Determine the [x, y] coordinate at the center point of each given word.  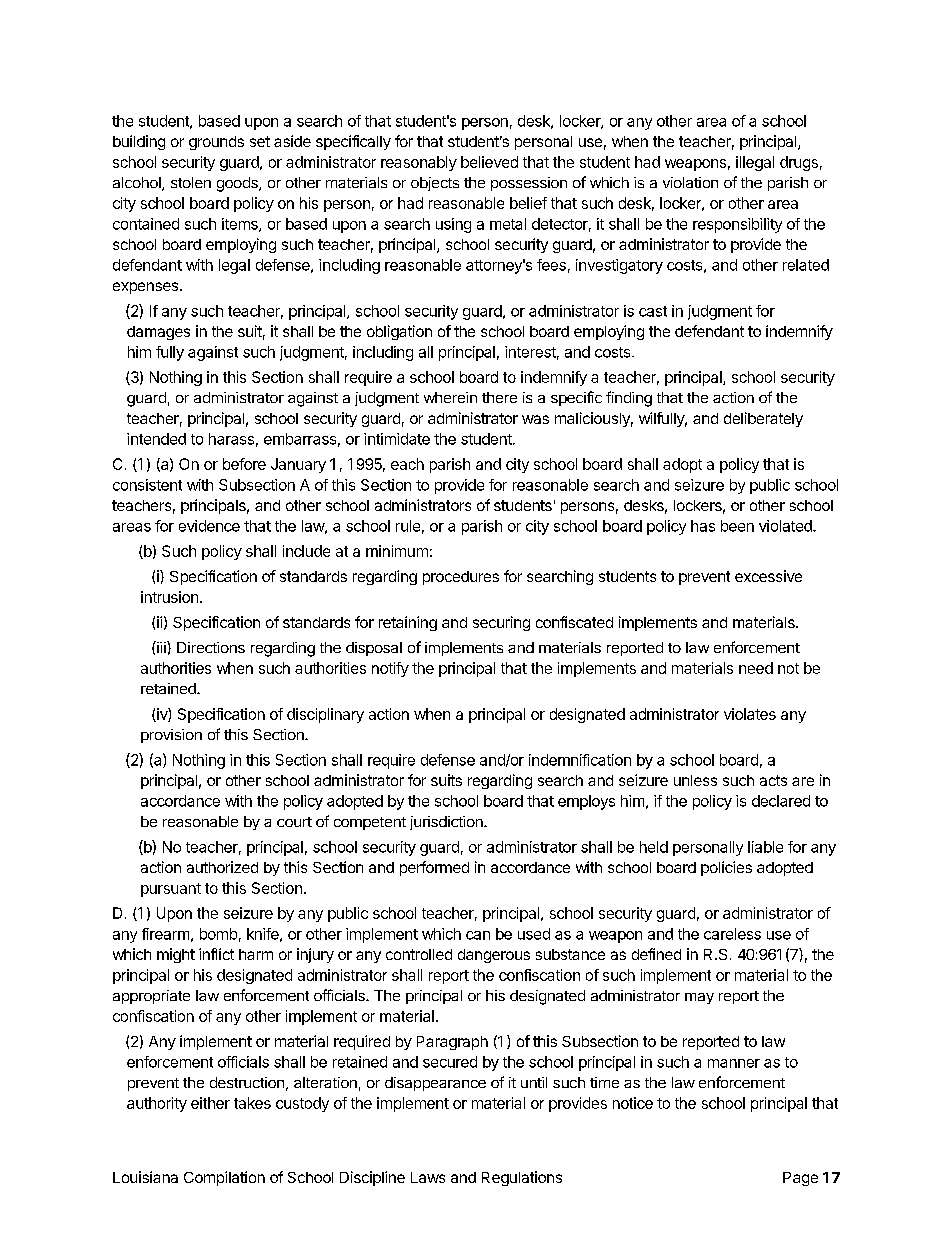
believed [489, 162]
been [737, 526]
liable [765, 847]
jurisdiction [447, 823]
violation [690, 182]
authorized [222, 867]
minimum [397, 551]
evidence [209, 526]
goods [238, 184]
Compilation [224, 1178]
